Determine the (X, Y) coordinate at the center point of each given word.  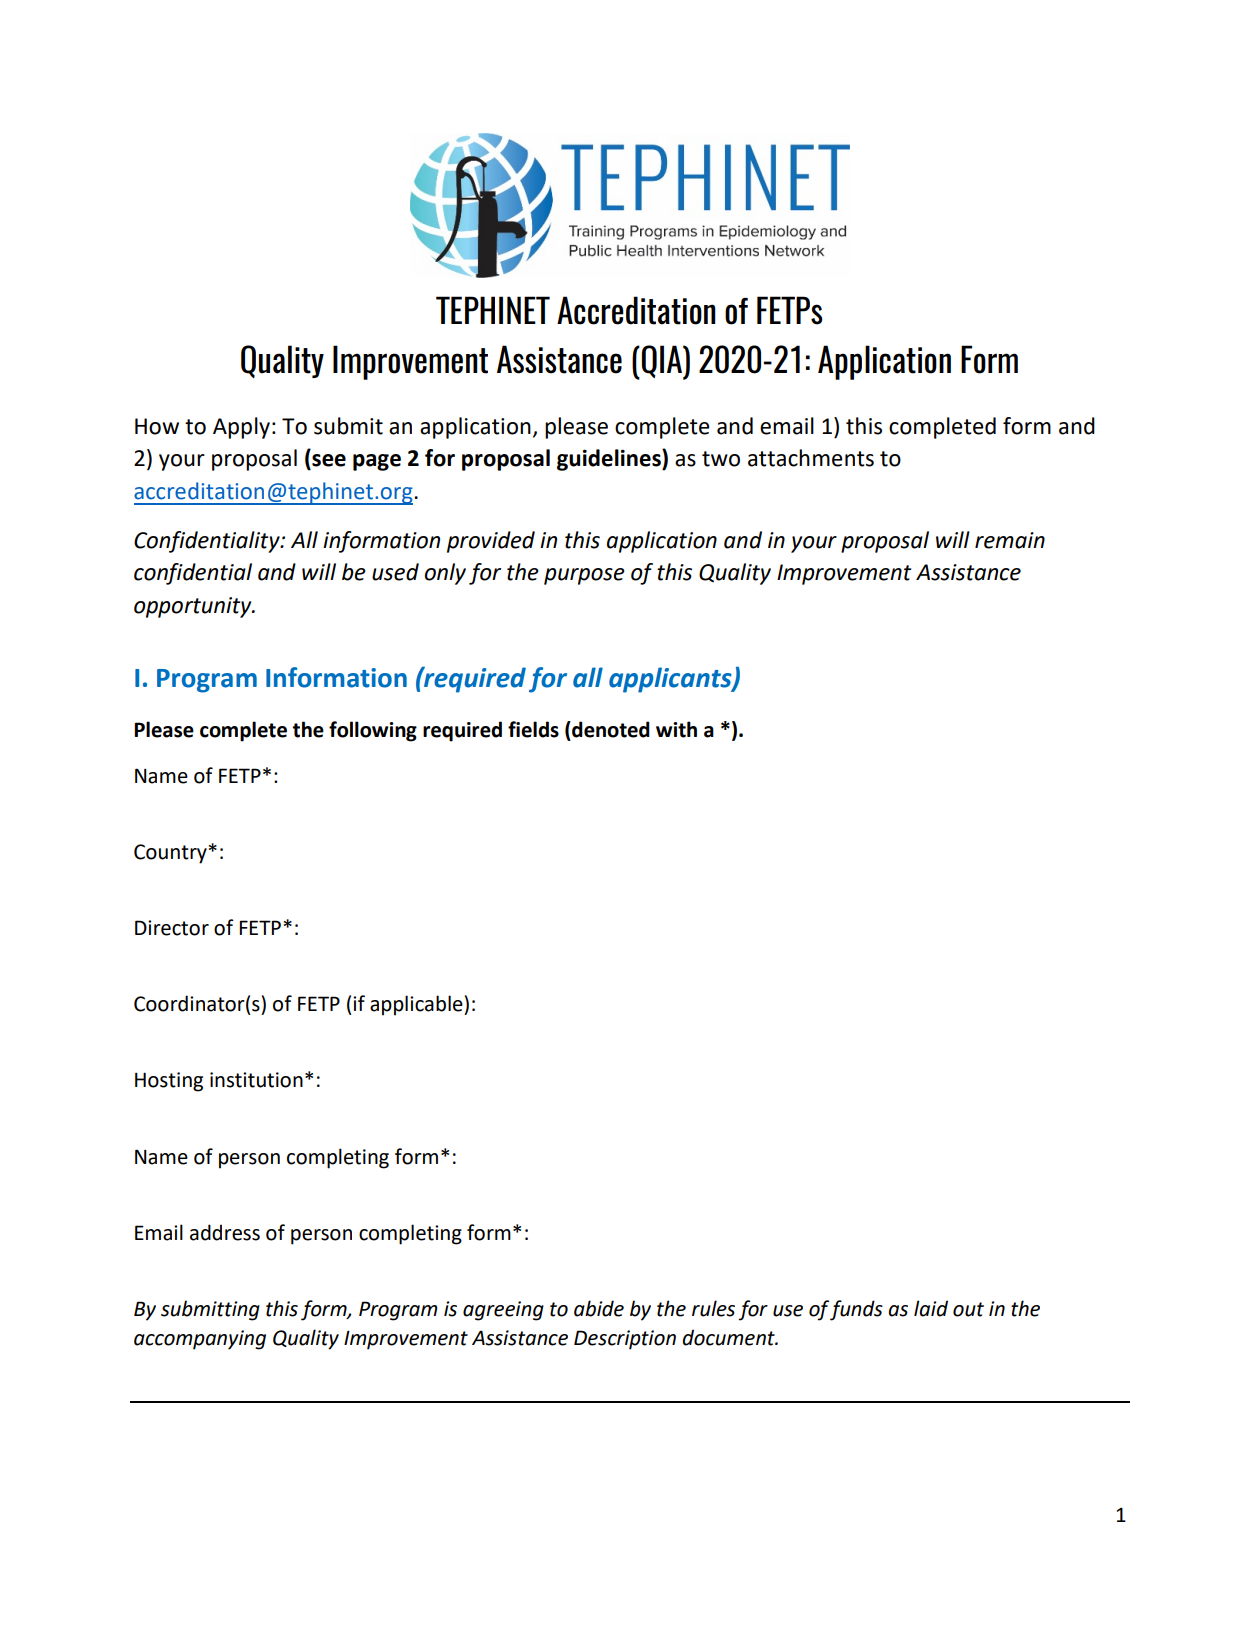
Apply (241, 428)
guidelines (610, 460)
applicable (417, 1005)
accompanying (200, 1340)
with (676, 729)
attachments (811, 458)
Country (170, 854)
